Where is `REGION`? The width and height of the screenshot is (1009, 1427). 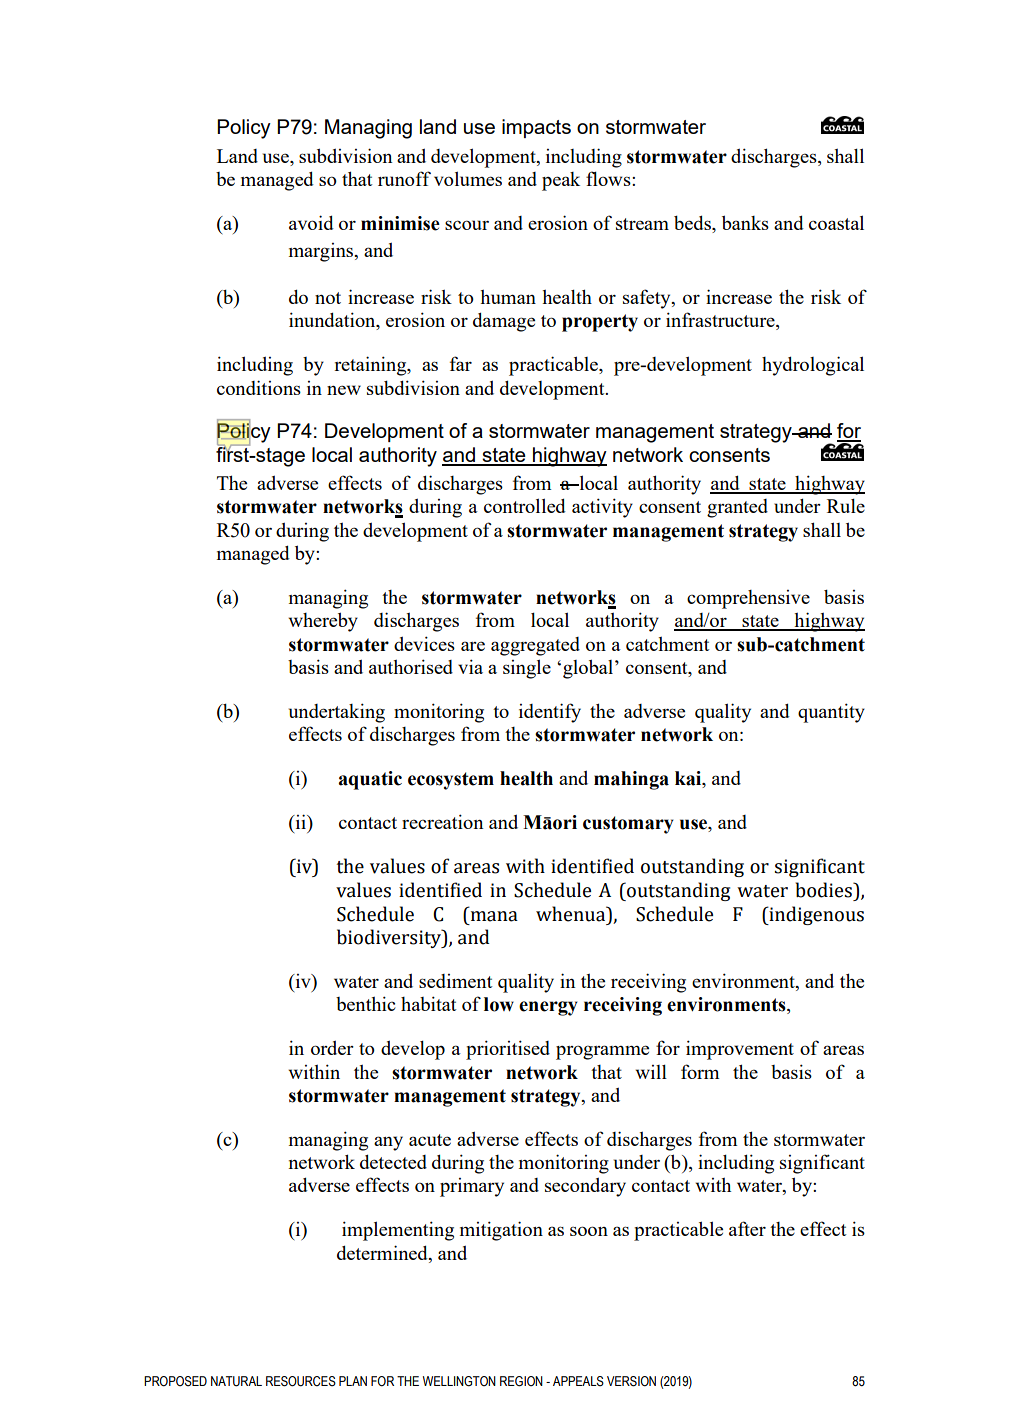
REGION is located at coordinates (521, 1381).
